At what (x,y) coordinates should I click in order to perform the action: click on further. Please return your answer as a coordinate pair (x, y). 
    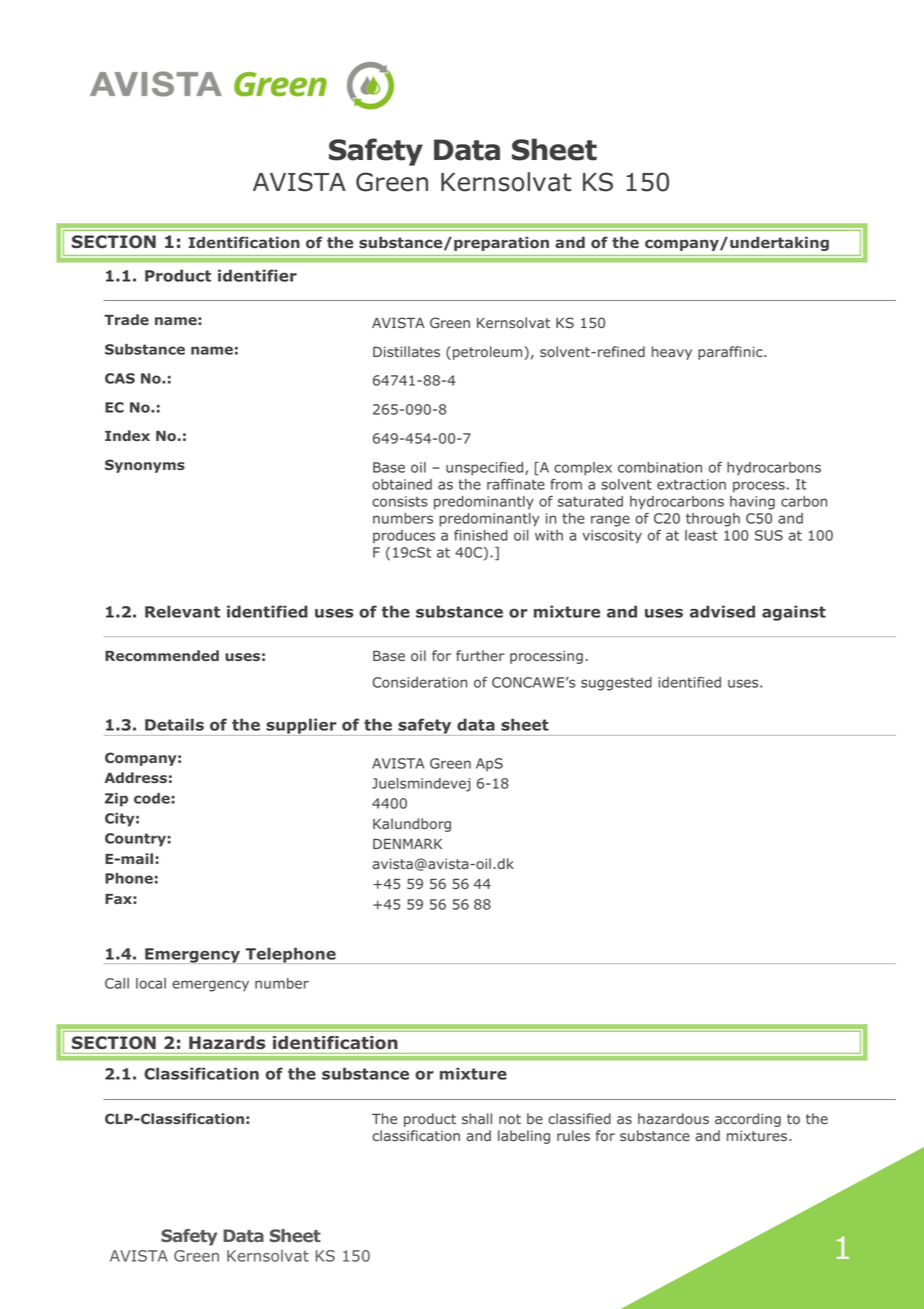
    Looking at the image, I should click on (480, 655).
